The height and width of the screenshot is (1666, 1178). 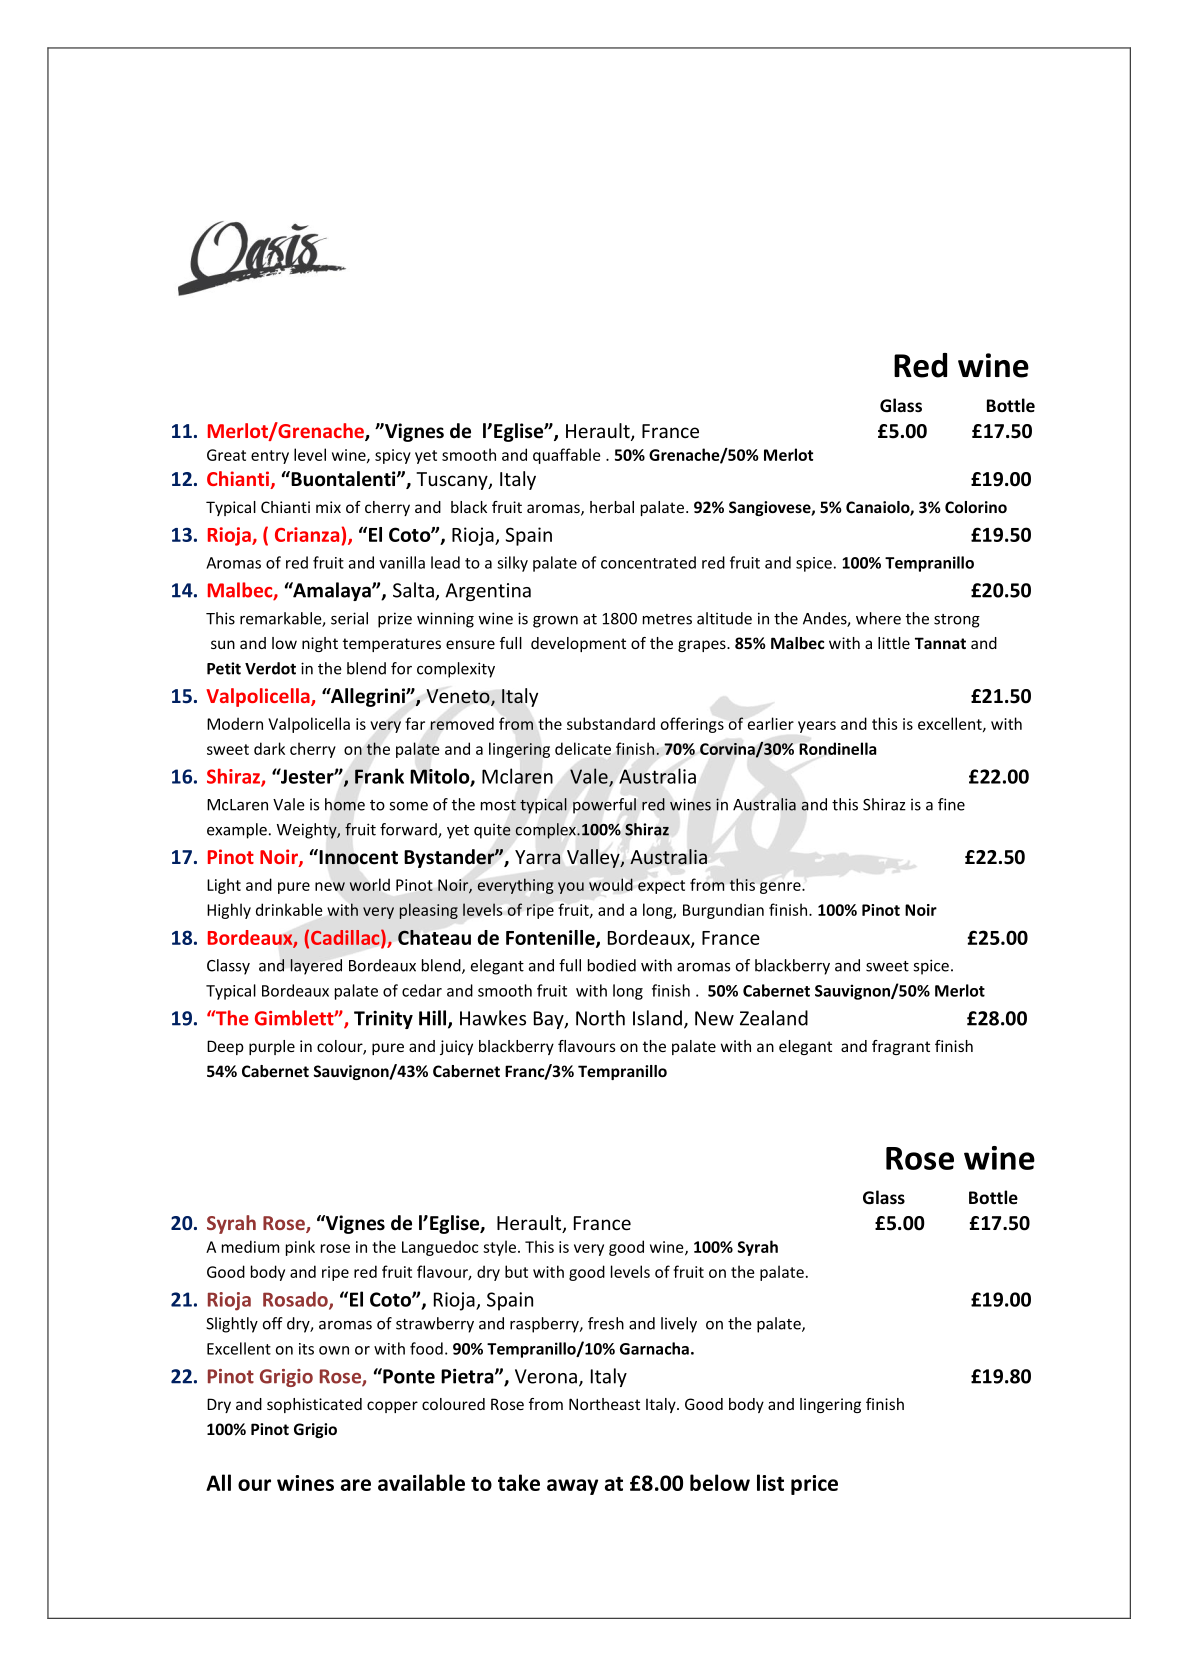 I want to click on sophisticated, so click(x=314, y=1405).
